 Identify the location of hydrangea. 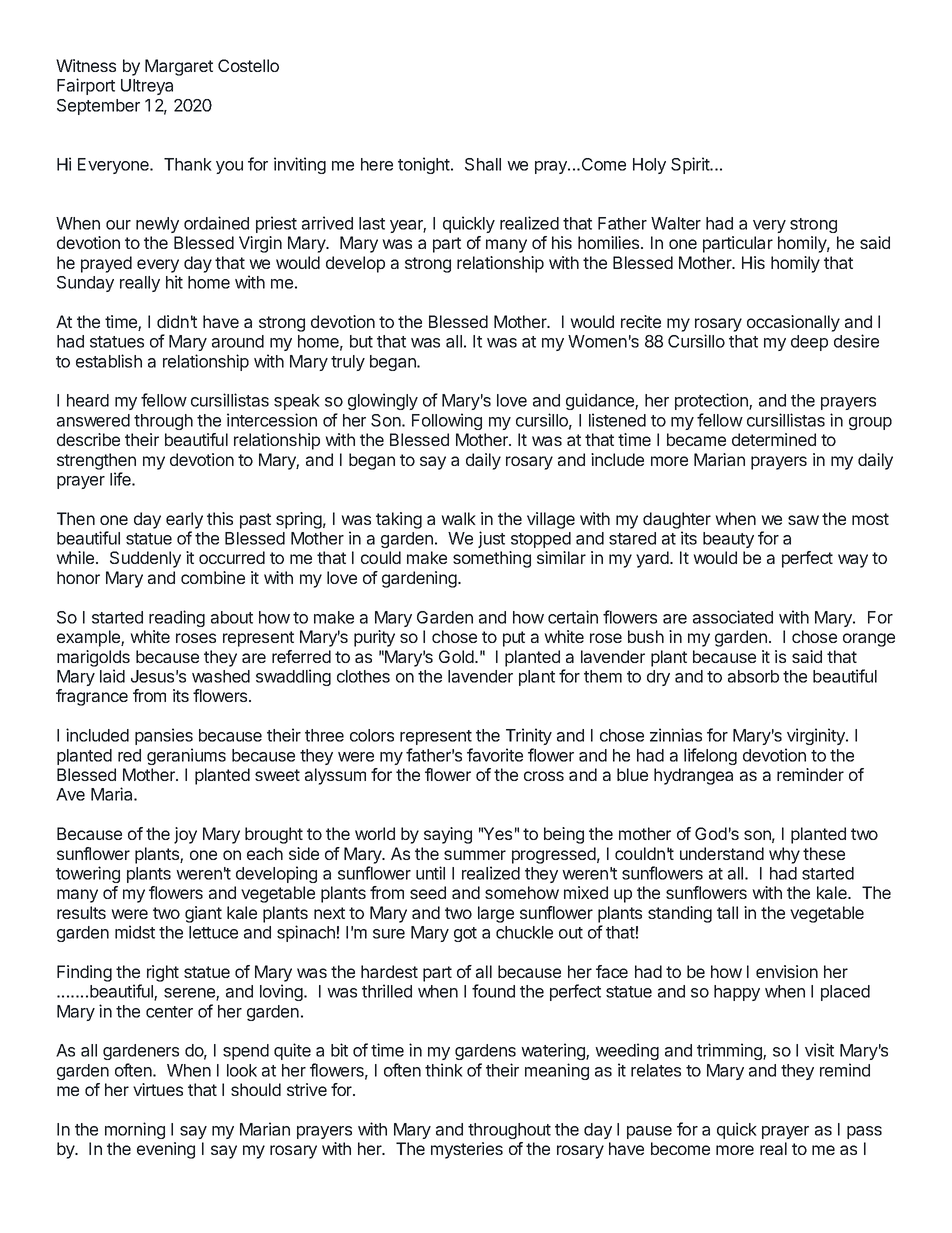
(693, 776).
